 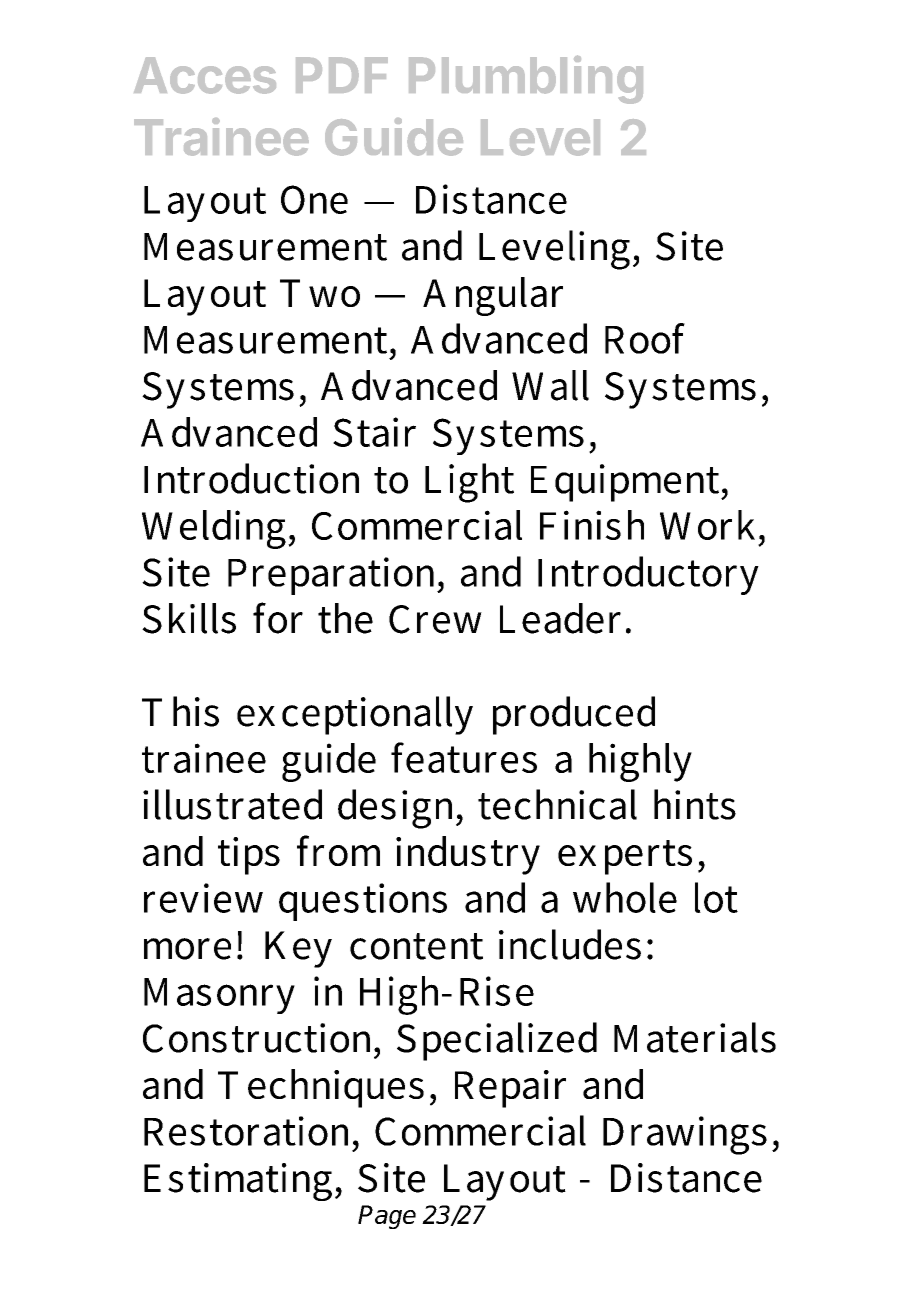 What do you see at coordinates (387, 1217) in the page?
I see `Page` at bounding box center [387, 1217].
